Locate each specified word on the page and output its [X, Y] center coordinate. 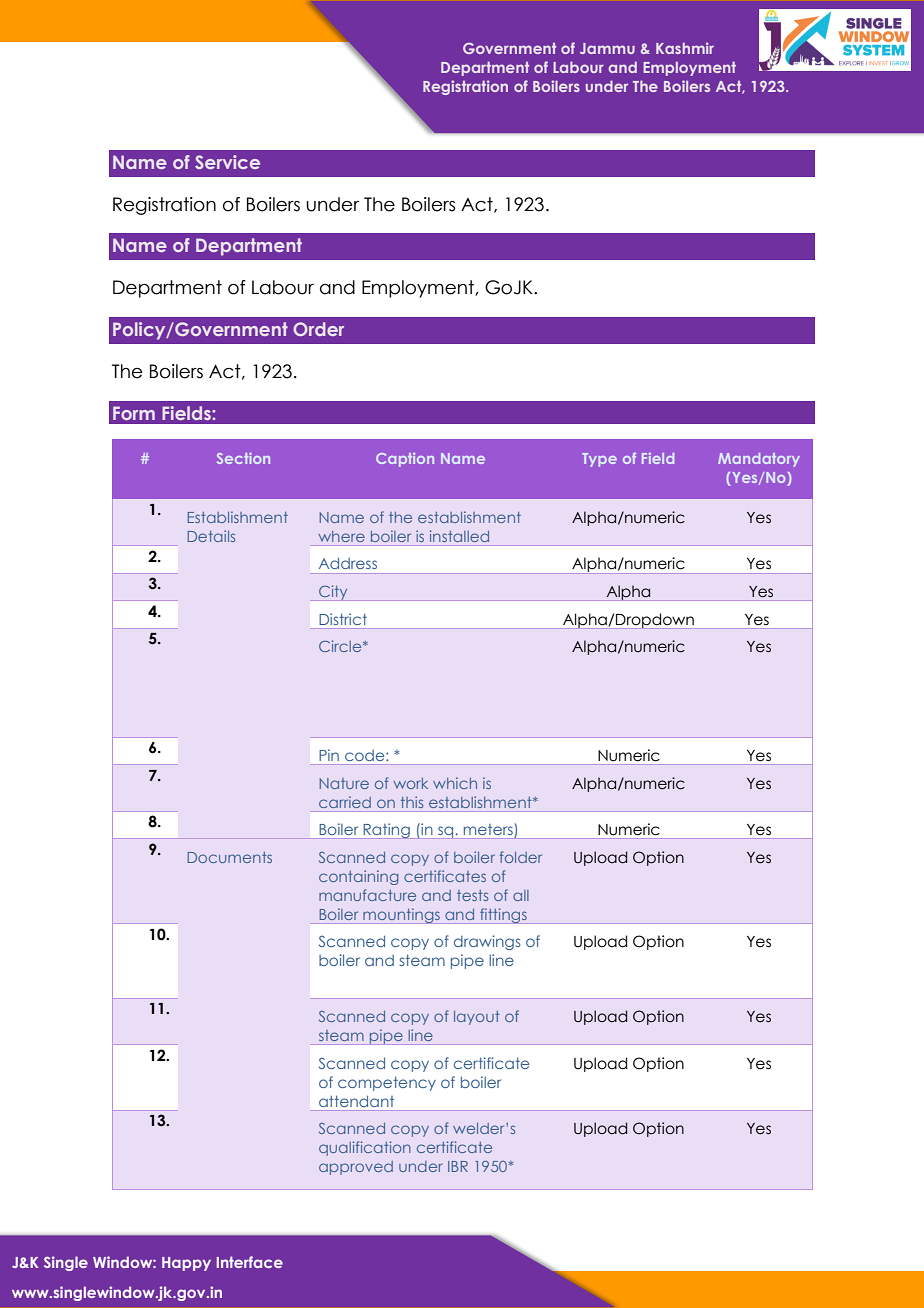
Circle [341, 646]
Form [134, 413]
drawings [487, 942]
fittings [503, 916]
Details [211, 536]
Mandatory [759, 460]
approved [356, 1168]
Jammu [607, 48]
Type [599, 460]
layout [477, 1018]
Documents [229, 857]
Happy [186, 1264]
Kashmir [685, 48]
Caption [405, 460]
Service [227, 162]
